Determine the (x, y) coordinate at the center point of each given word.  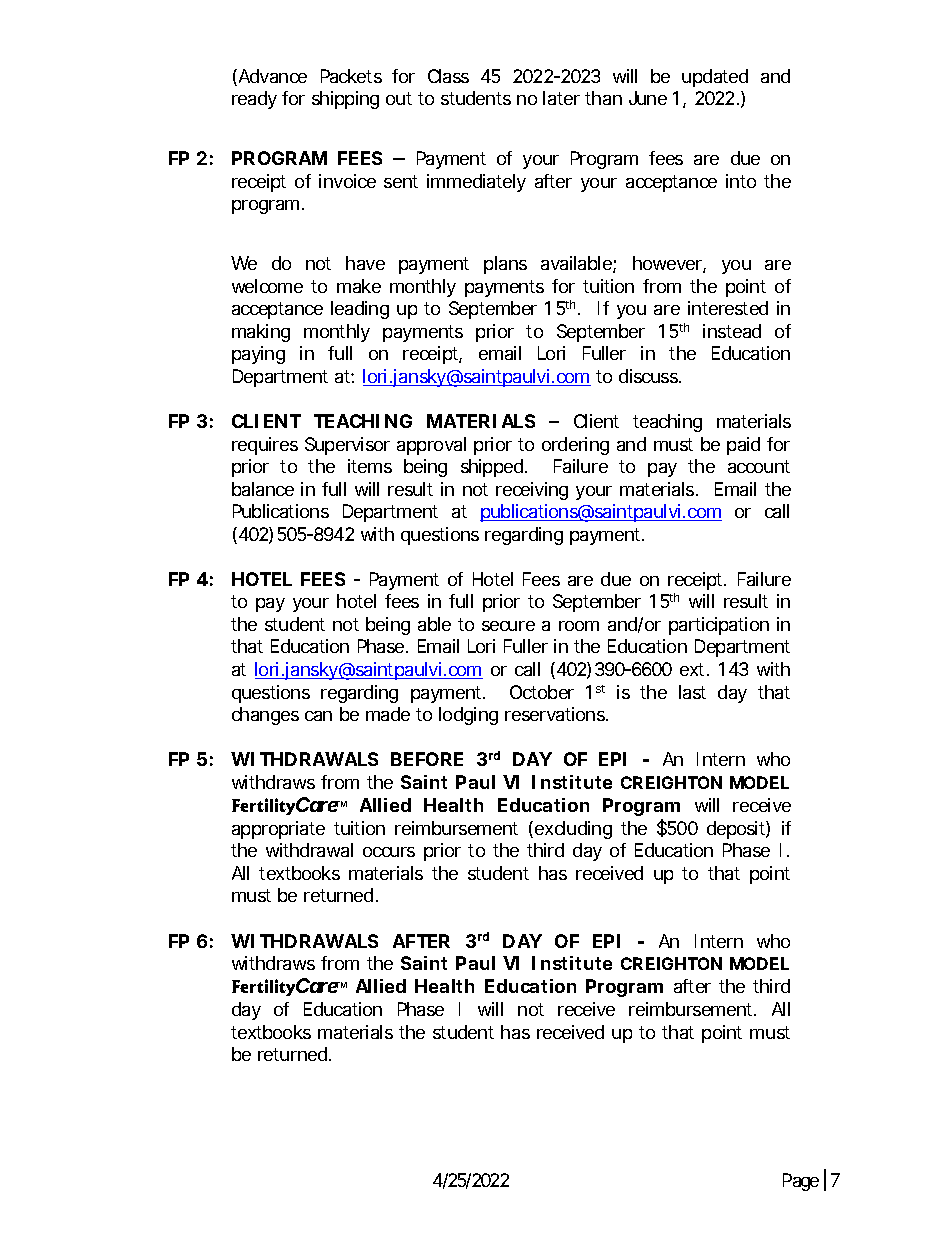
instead (732, 331)
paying (258, 355)
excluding (573, 830)
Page (801, 1182)
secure (508, 626)
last (692, 692)
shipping (345, 100)
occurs (389, 852)
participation (719, 626)
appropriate (278, 830)
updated (715, 78)
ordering (575, 446)
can (318, 716)
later (561, 98)
